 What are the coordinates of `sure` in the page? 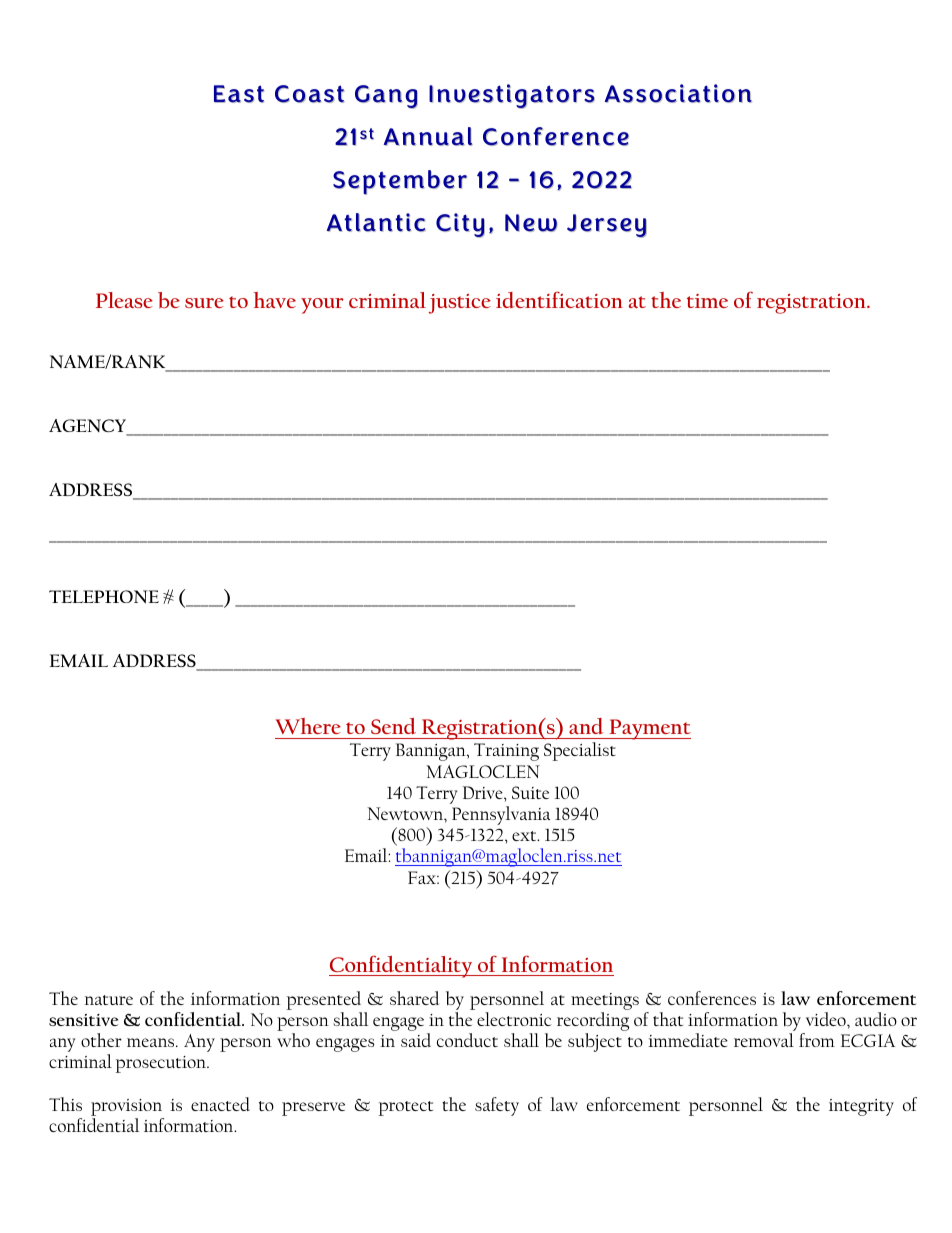 It's located at (204, 303).
